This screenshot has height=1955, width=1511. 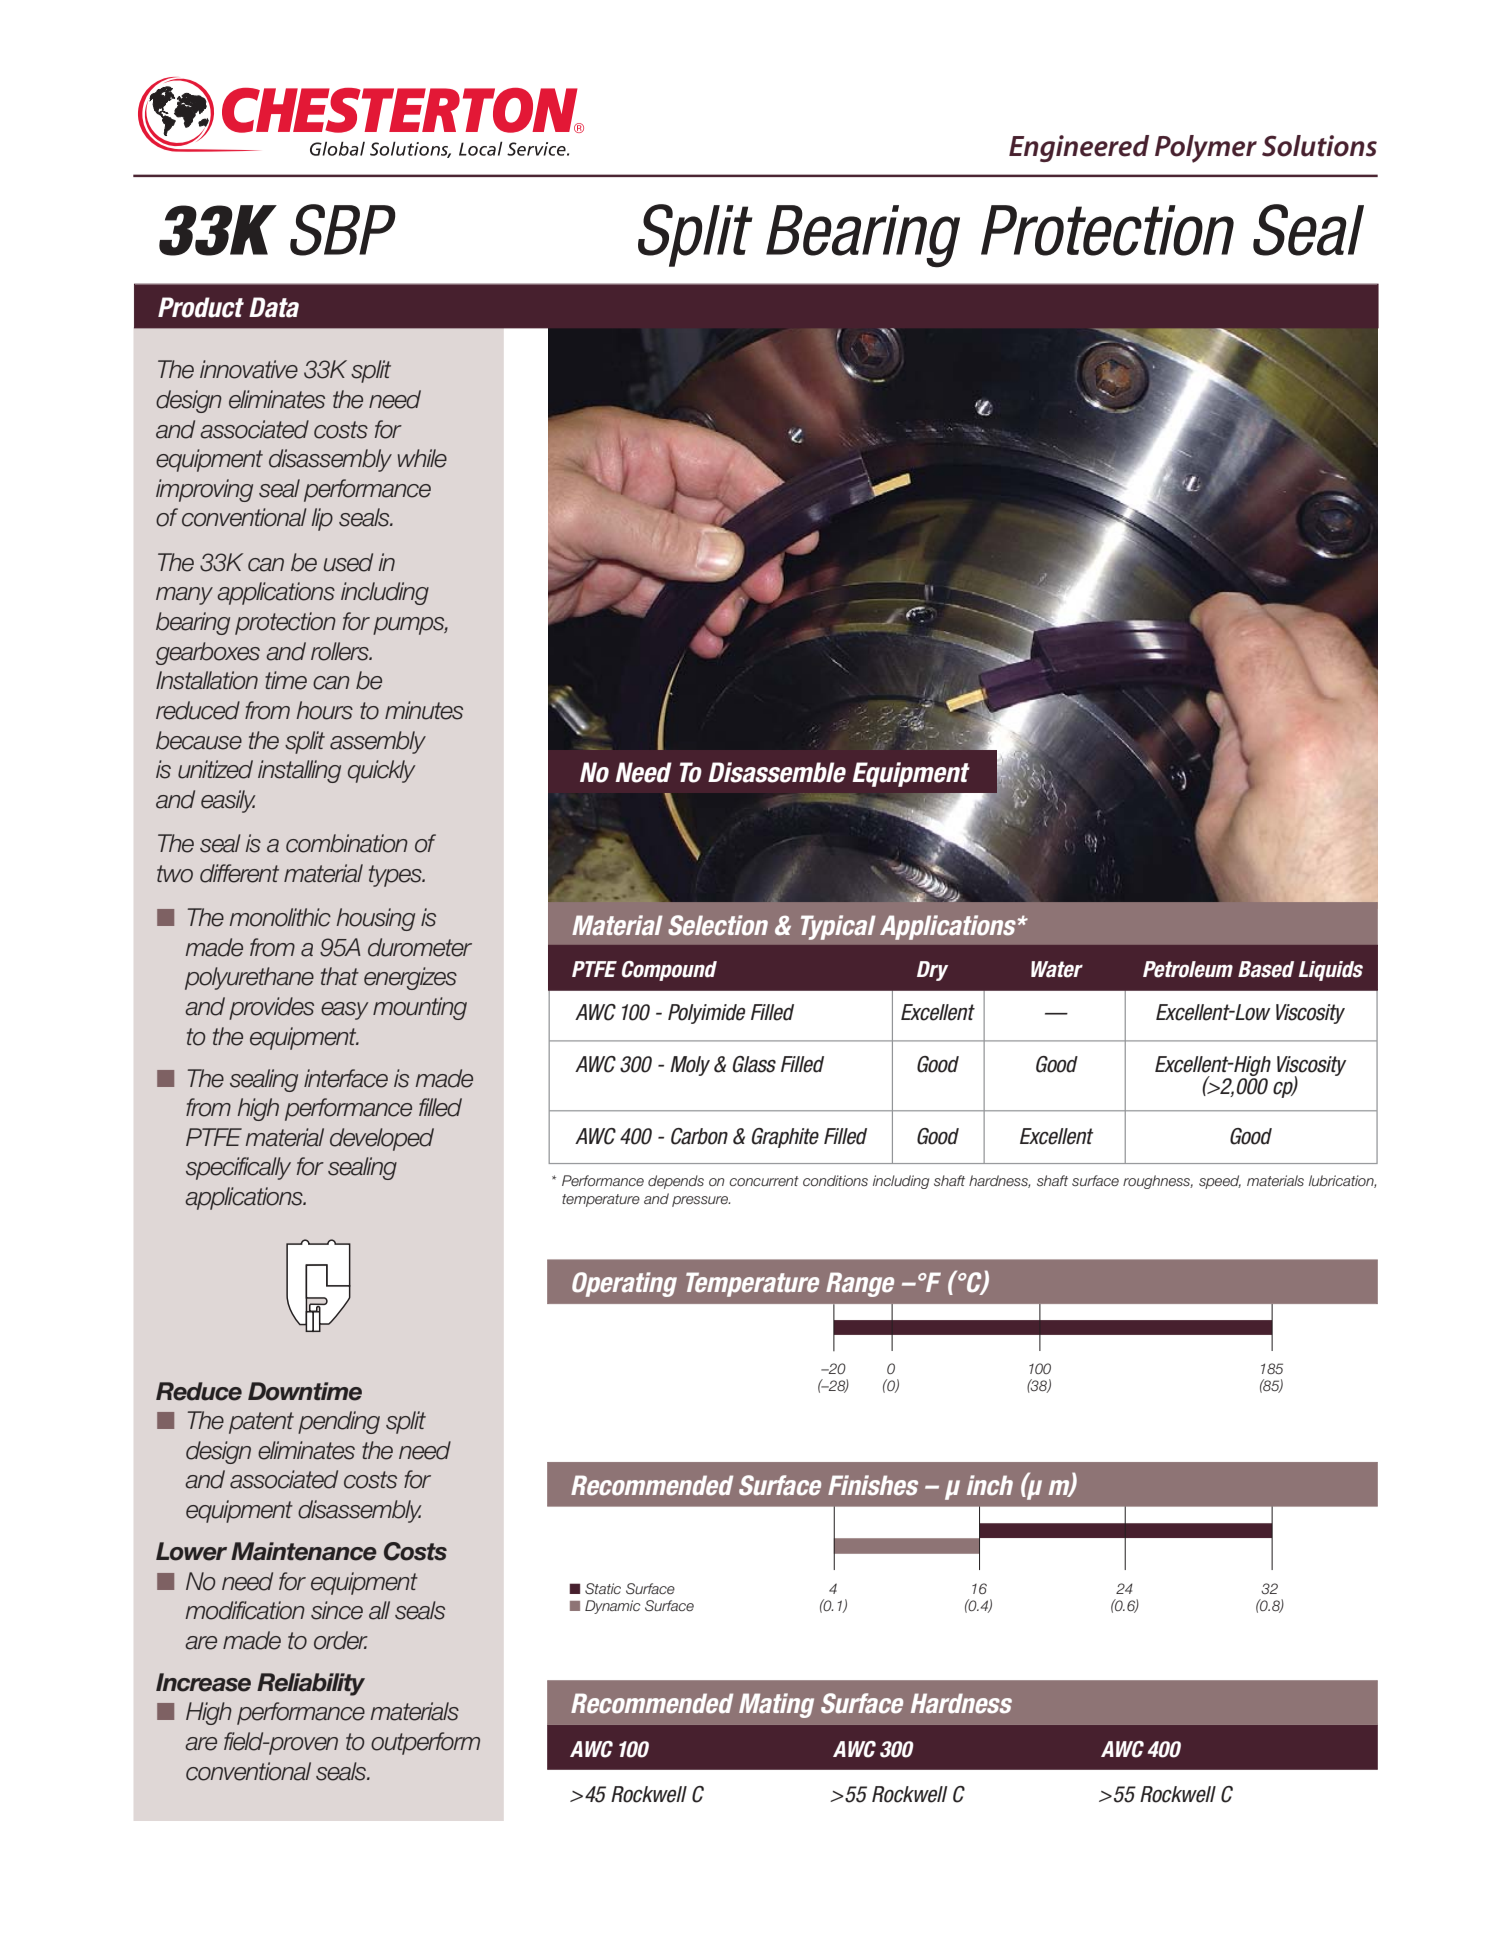 I want to click on minutes, so click(x=424, y=710).
